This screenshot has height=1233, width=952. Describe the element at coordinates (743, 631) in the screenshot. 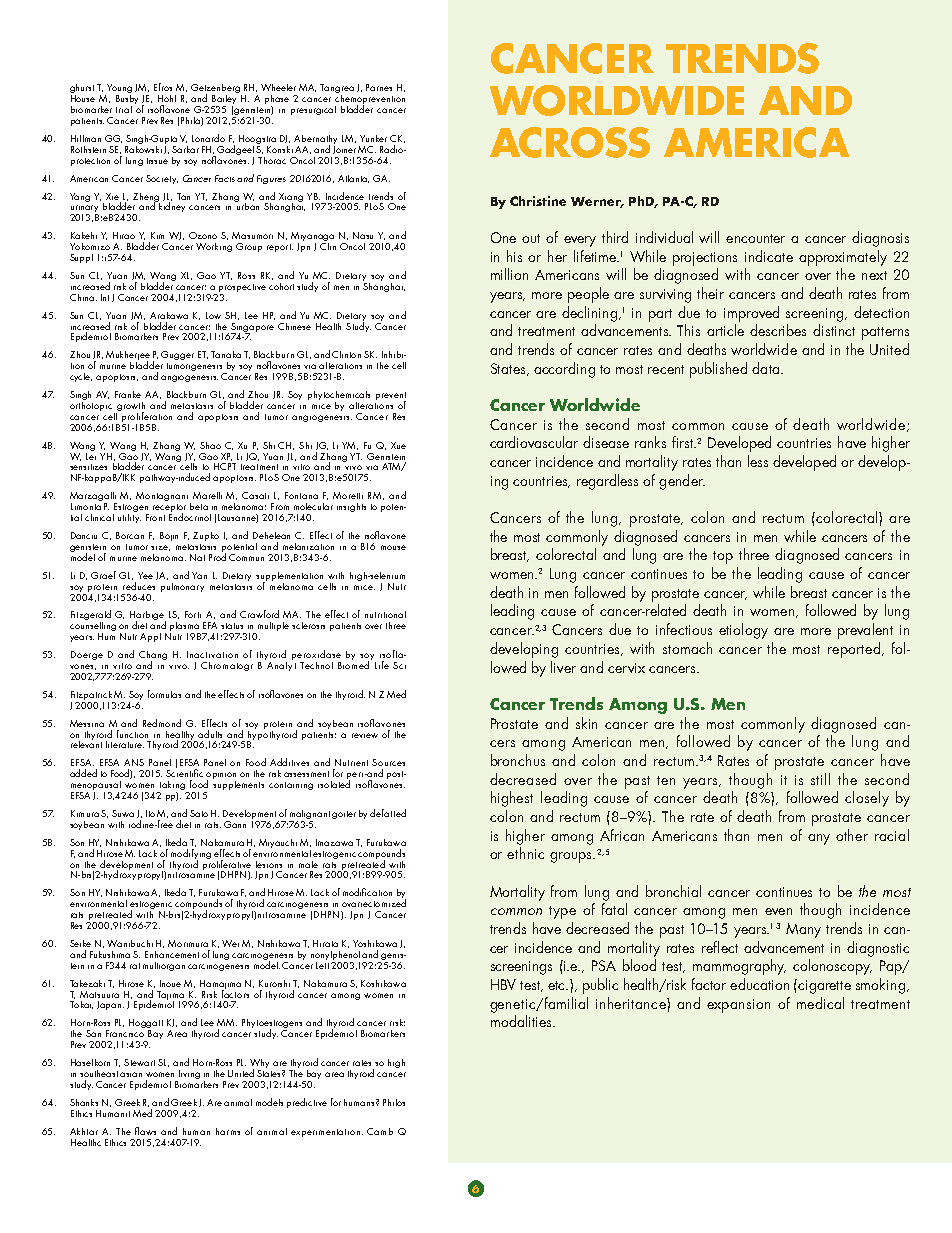

I see `etiology` at that location.
